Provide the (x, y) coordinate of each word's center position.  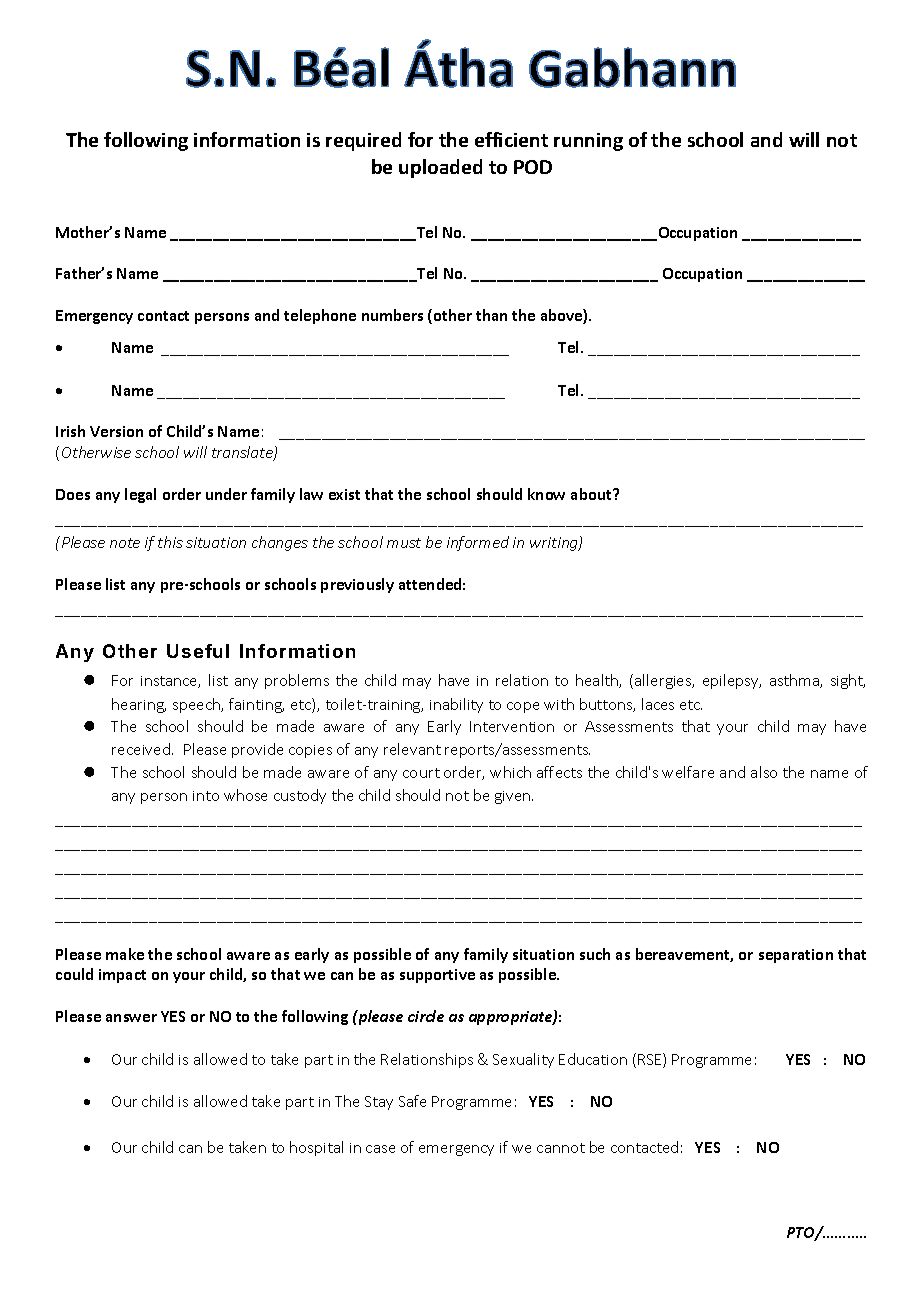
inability (456, 705)
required (363, 141)
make (125, 954)
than (491, 315)
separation (796, 956)
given (514, 797)
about (592, 494)
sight (848, 681)
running (588, 142)
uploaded (440, 168)
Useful (198, 651)
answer (131, 1018)
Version (116, 431)
